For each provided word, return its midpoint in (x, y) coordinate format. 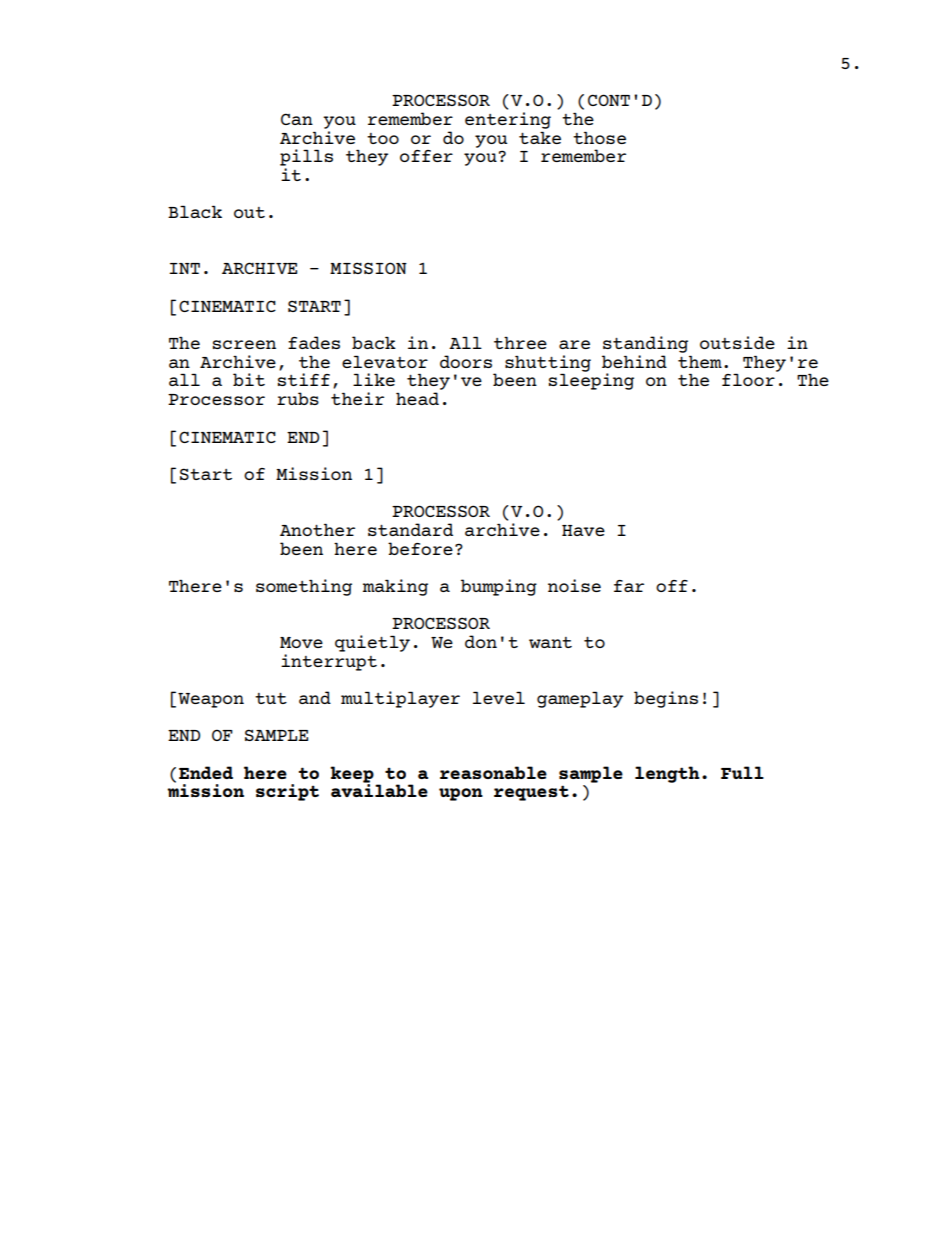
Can (297, 119)
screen (244, 344)
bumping (499, 587)
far (629, 586)
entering (508, 120)
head (417, 398)
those (599, 137)
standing (645, 344)
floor (748, 379)
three (520, 342)
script (287, 792)
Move (301, 642)
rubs (298, 398)
